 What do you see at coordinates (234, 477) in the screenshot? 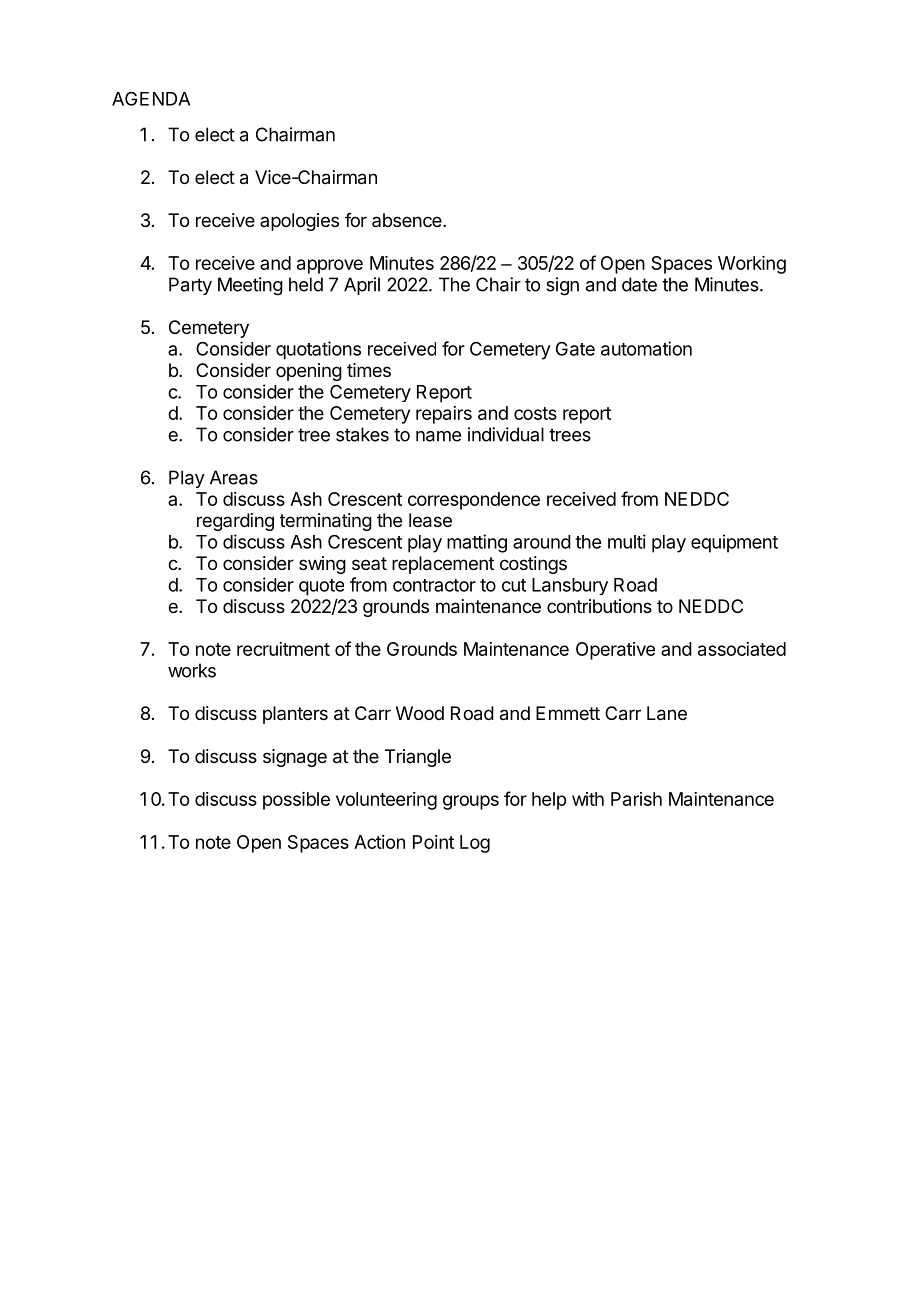
I see `Areas` at bounding box center [234, 477].
